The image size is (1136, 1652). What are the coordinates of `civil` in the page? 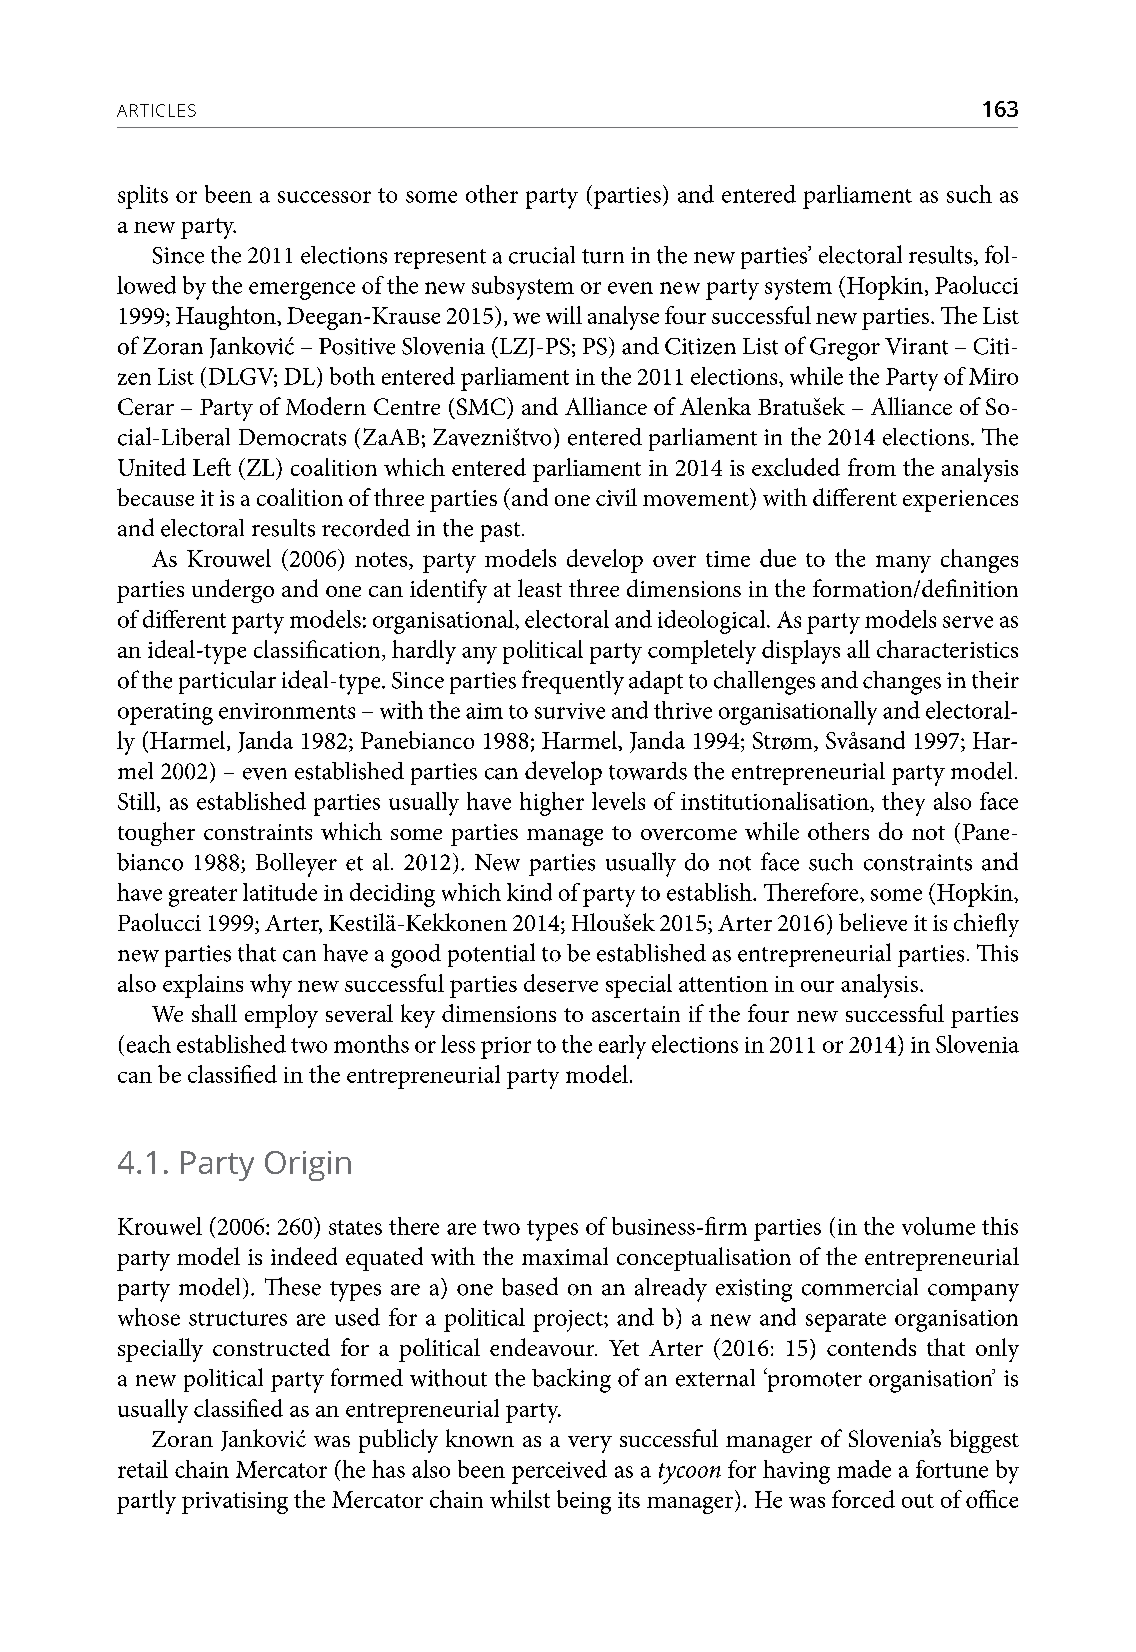 It's located at (616, 497).
